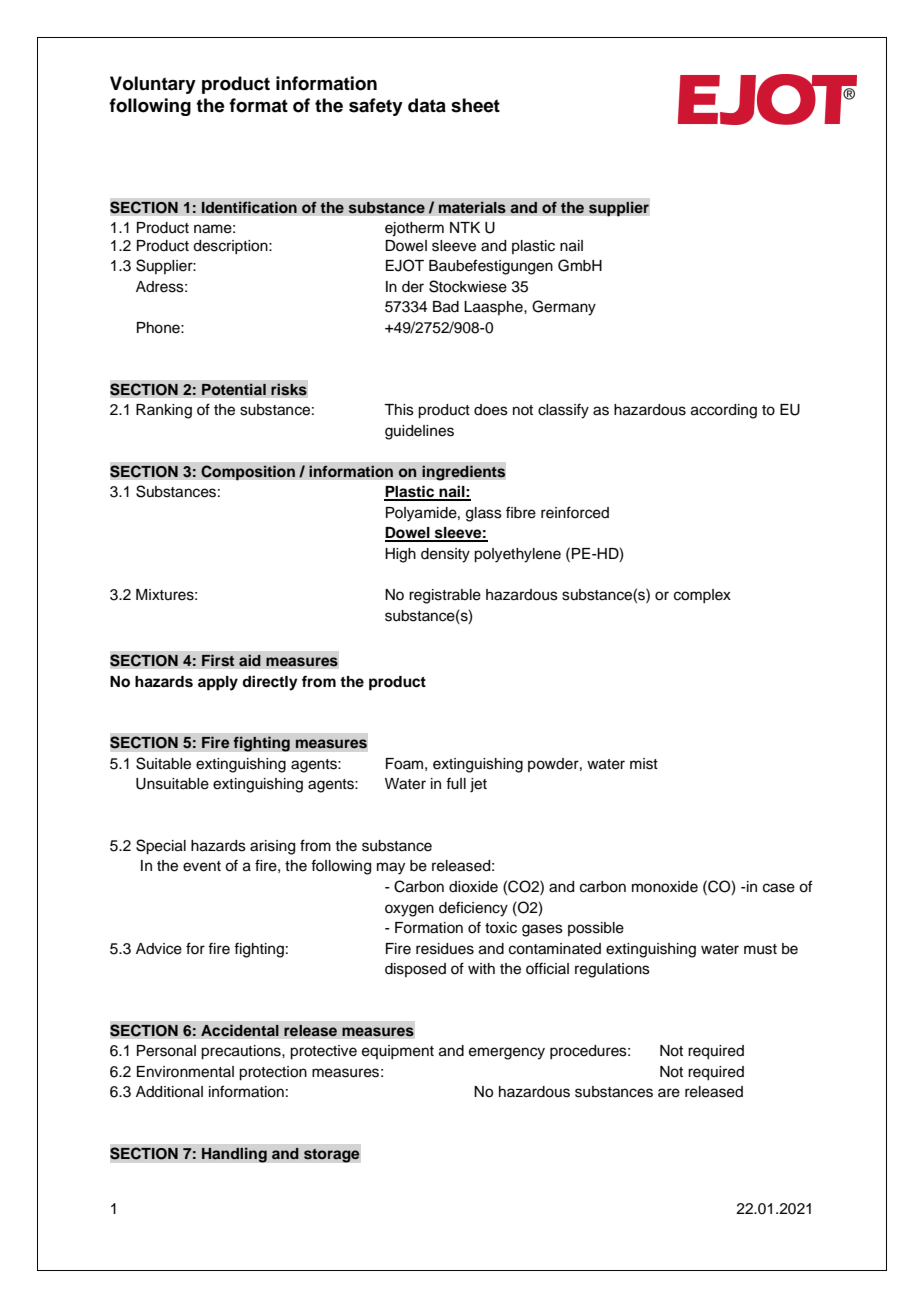  I want to click on monoxide, so click(665, 887).
